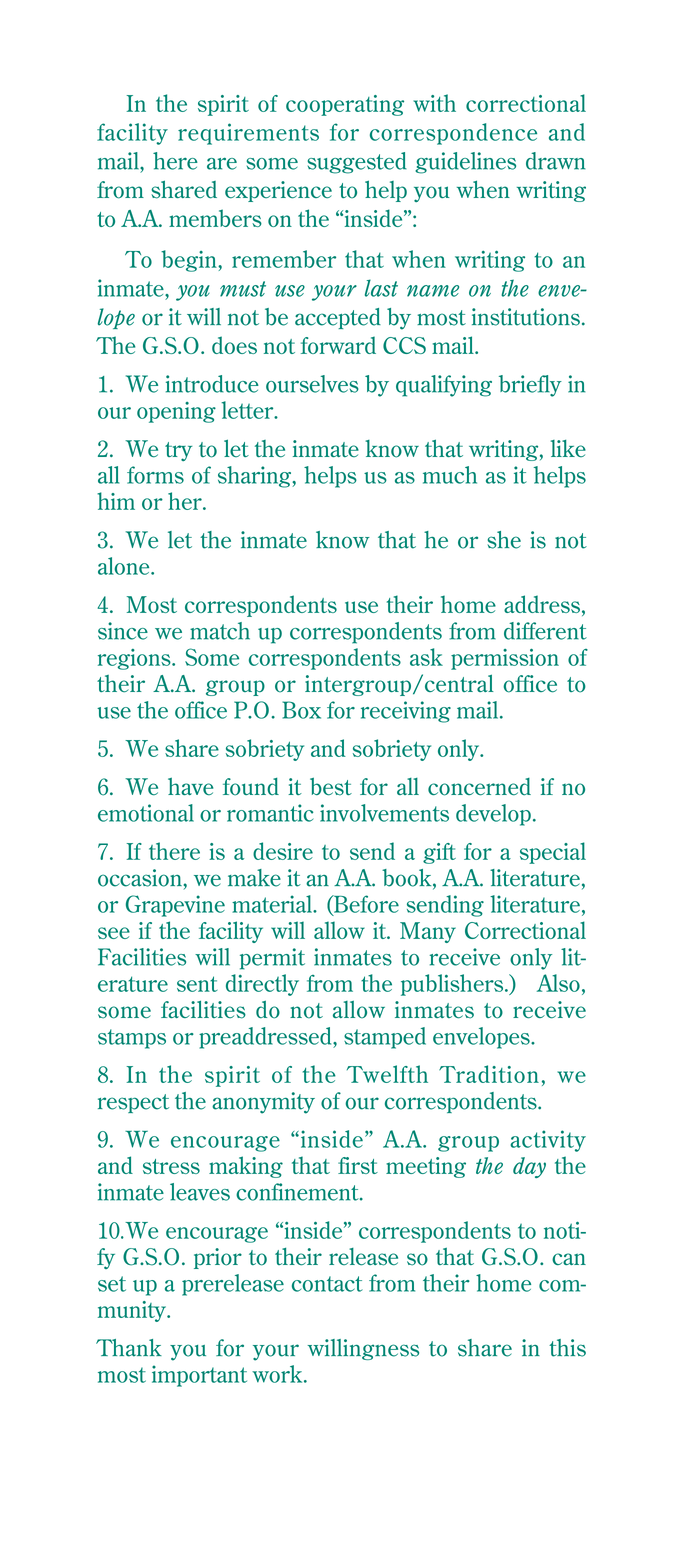  Describe the element at coordinates (530, 386) in the page. I see `briefly` at that location.
